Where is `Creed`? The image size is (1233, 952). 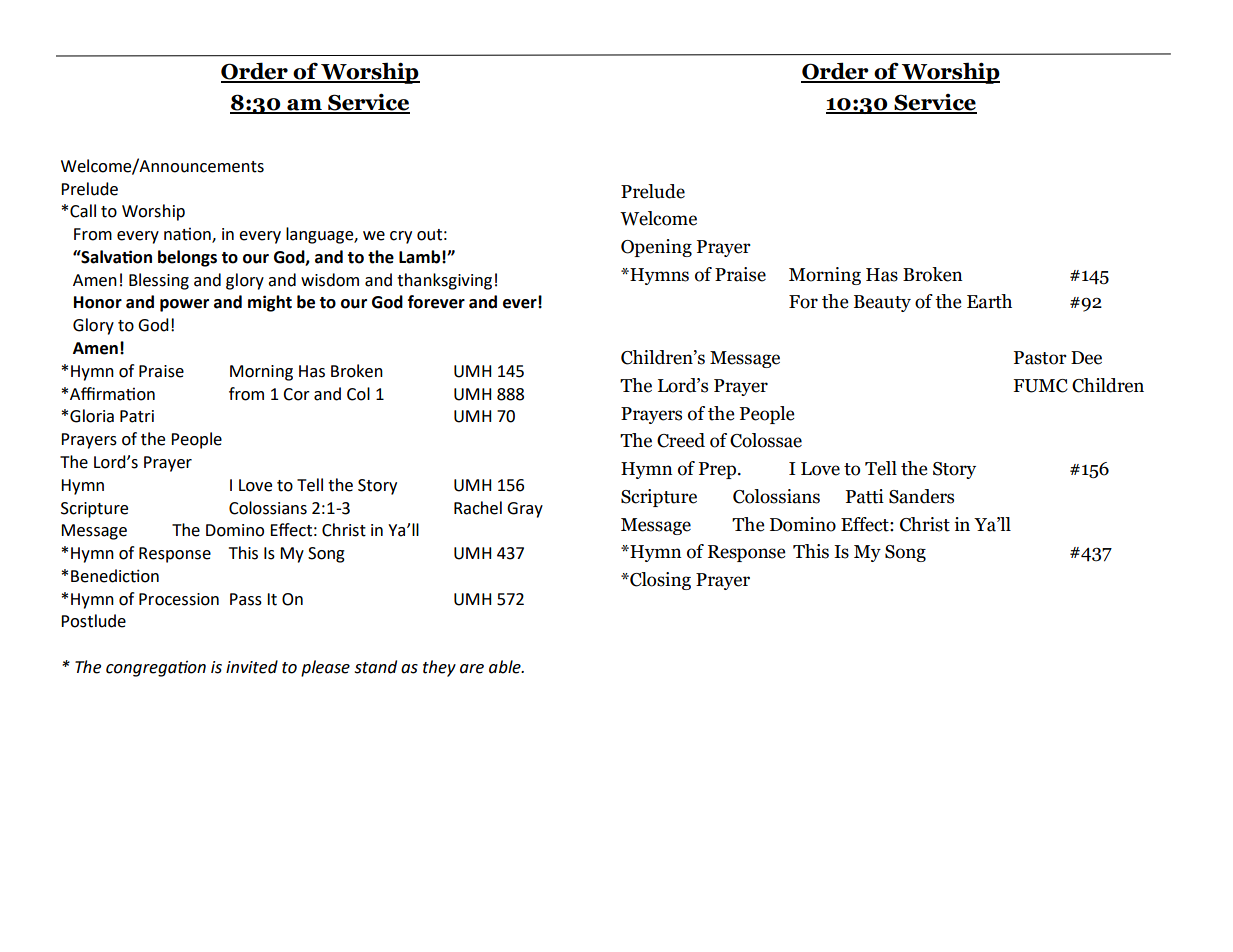 Creed is located at coordinates (681, 440).
